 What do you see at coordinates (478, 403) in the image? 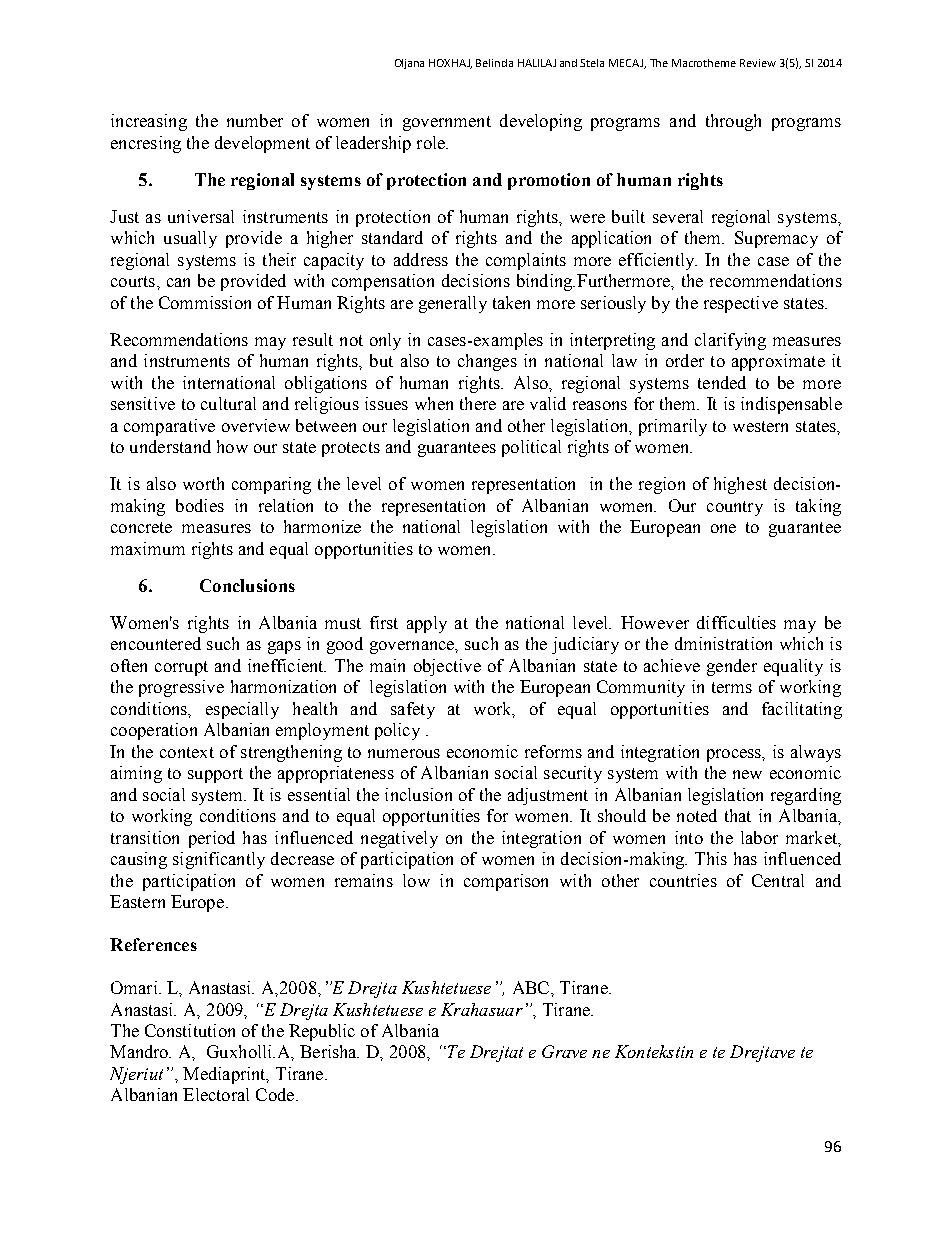
I see `there` at bounding box center [478, 403].
